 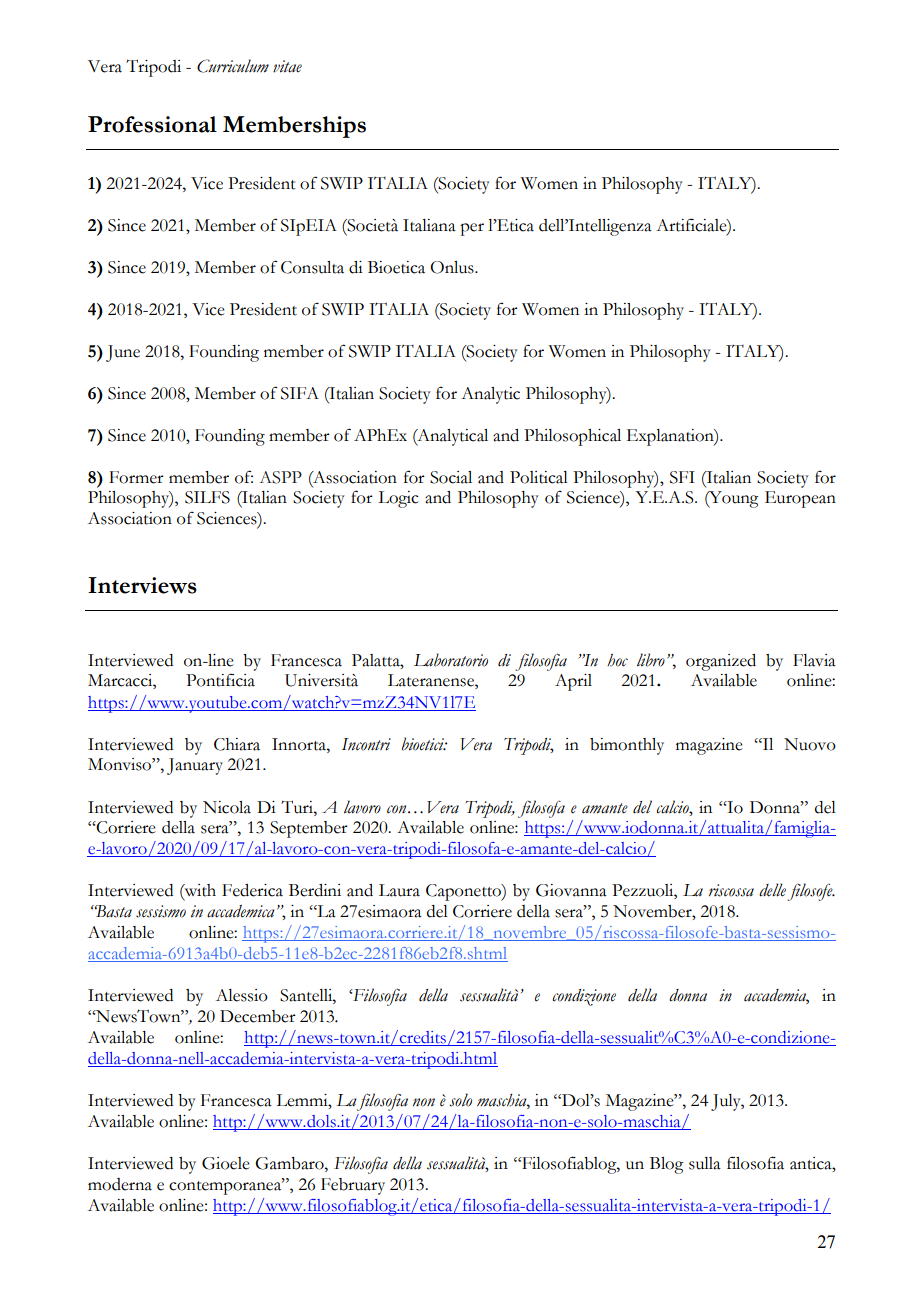 What do you see at coordinates (472, 229) in the screenshot?
I see `per` at bounding box center [472, 229].
